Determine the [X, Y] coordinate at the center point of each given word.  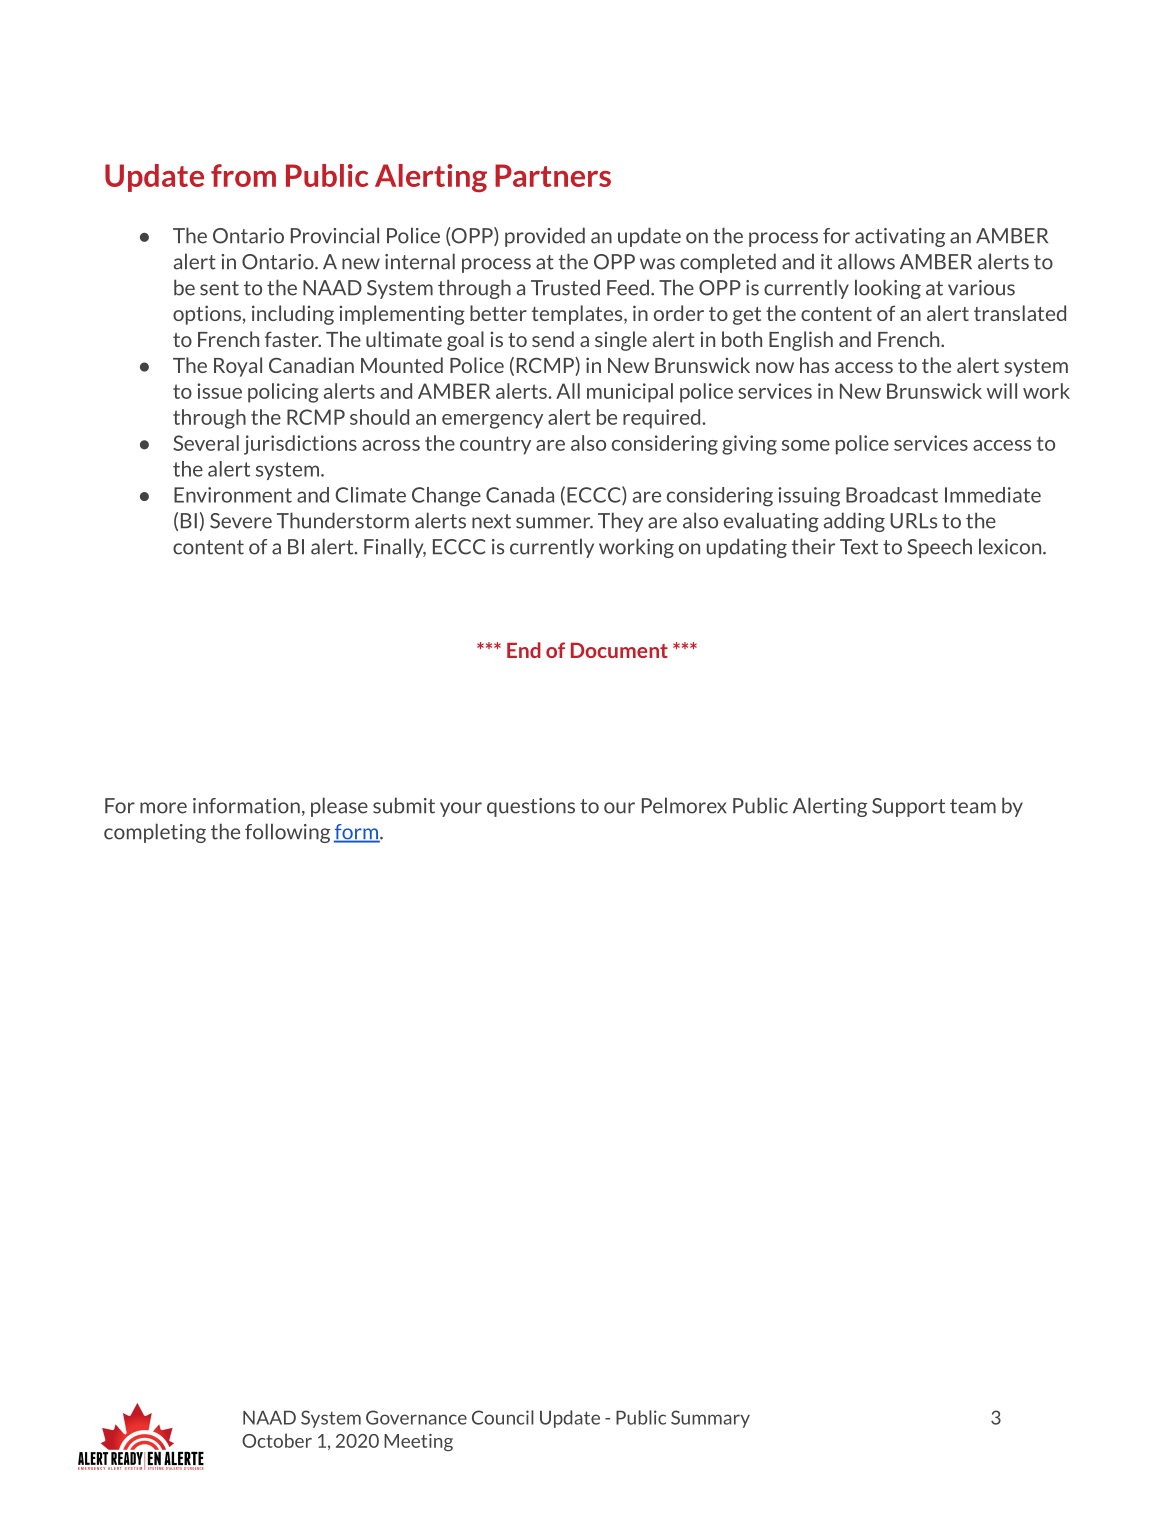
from [243, 175]
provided [545, 237]
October [277, 1440]
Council [503, 1417]
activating [900, 237]
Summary [710, 1419]
